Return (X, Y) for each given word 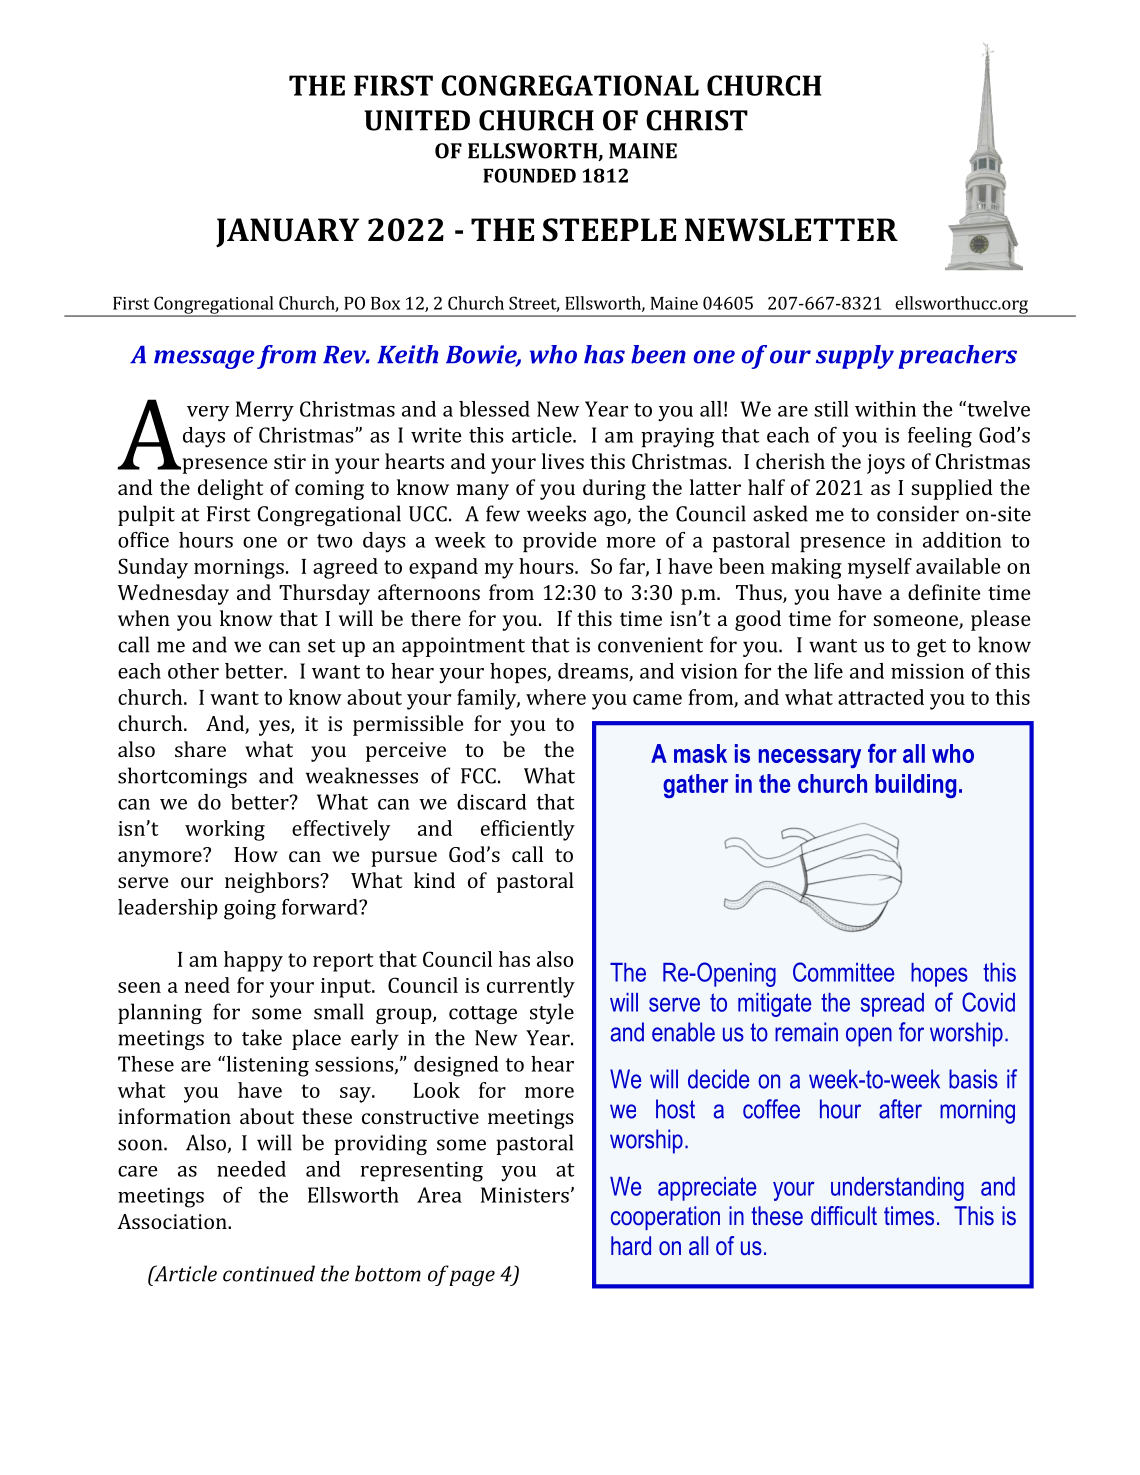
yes (275, 728)
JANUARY (287, 233)
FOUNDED (529, 175)
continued (269, 1273)
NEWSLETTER (791, 230)
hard (631, 1246)
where (556, 697)
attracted (881, 697)
